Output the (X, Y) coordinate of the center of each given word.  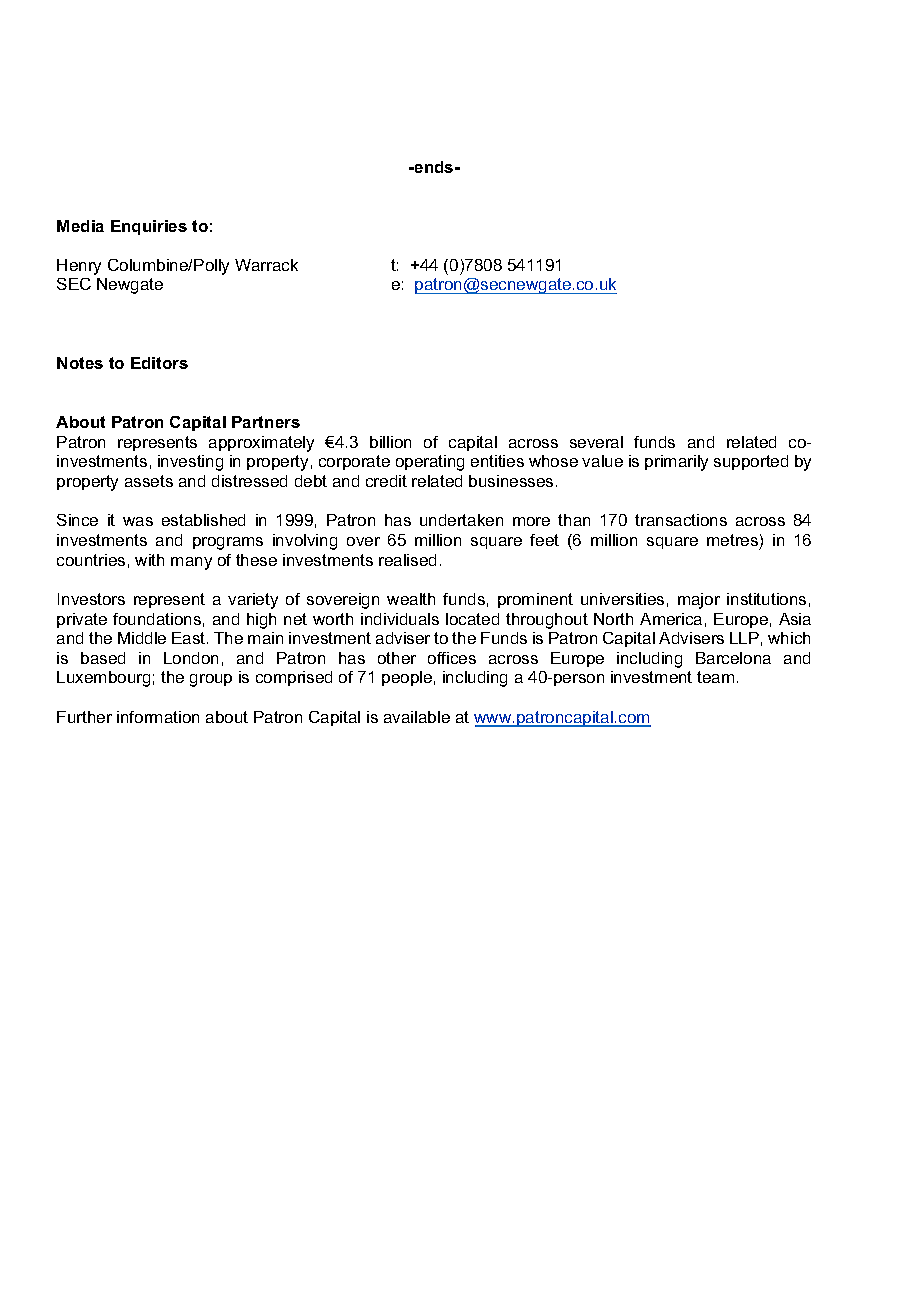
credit (386, 481)
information (158, 717)
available (417, 717)
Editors (159, 363)
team (715, 677)
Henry (79, 267)
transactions (681, 520)
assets (149, 481)
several (596, 442)
